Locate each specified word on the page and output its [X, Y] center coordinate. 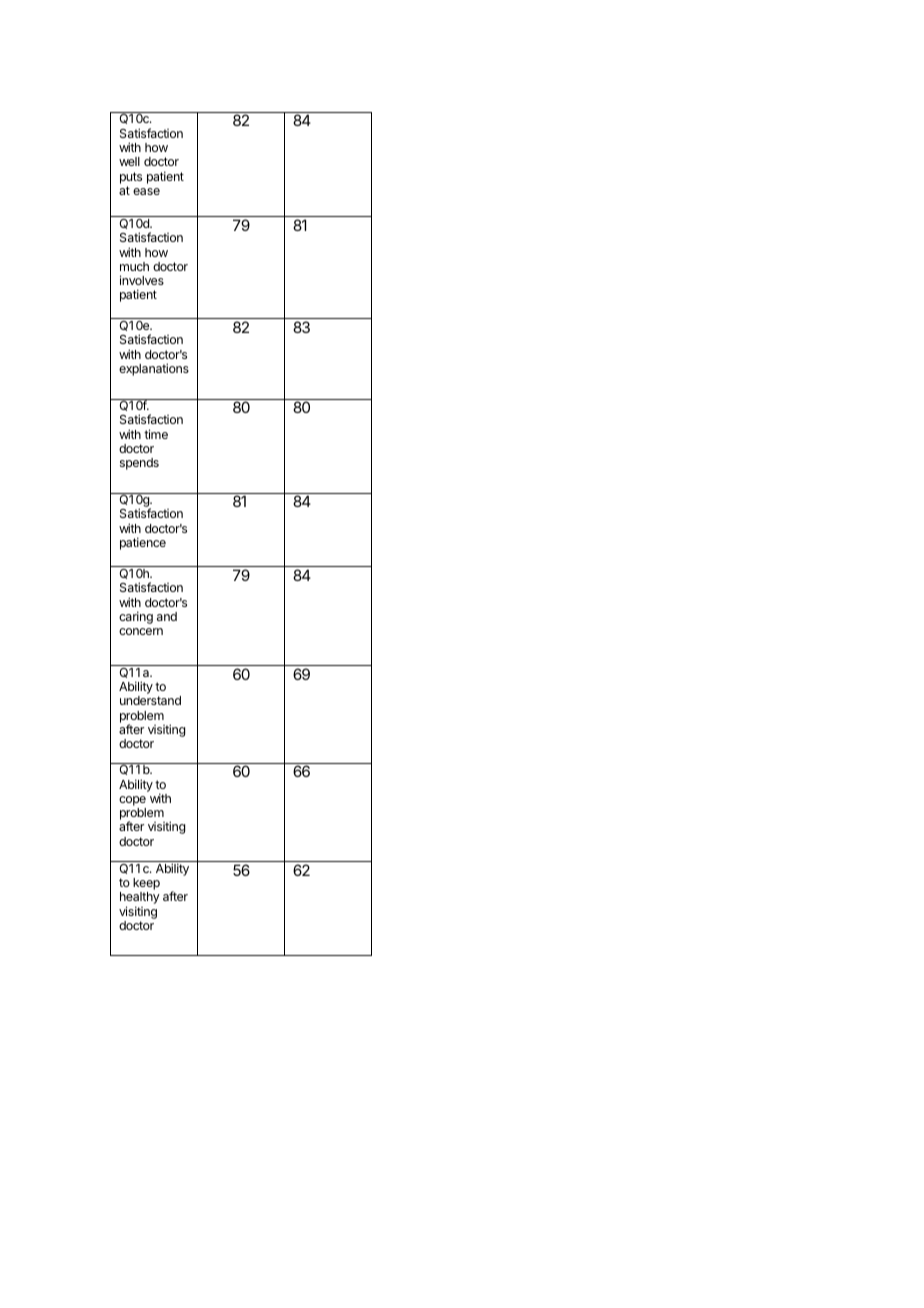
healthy [140, 899]
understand [150, 700]
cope [132, 801]
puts [131, 178]
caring [136, 617]
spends [139, 464]
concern [141, 631]
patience [143, 543]
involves [142, 280]
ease [146, 191]
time [156, 434]
